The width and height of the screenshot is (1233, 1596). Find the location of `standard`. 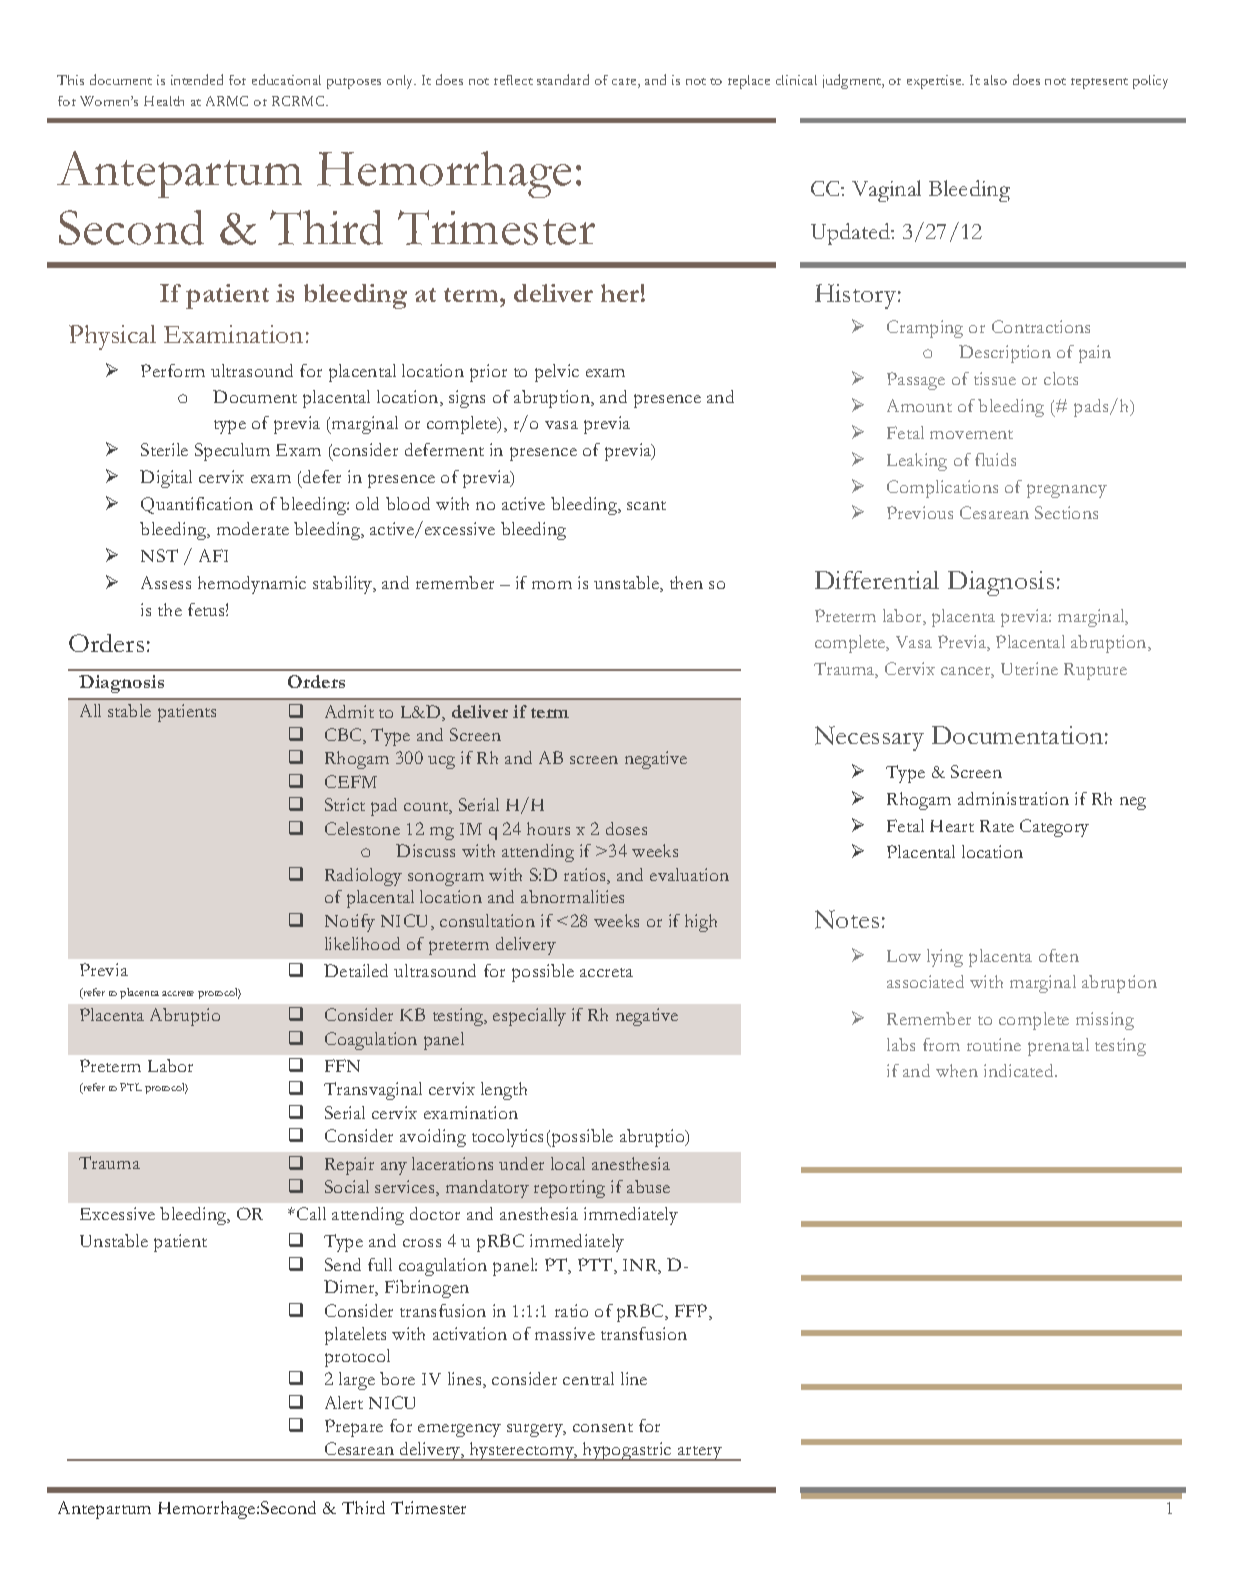

standard is located at coordinates (563, 79).
